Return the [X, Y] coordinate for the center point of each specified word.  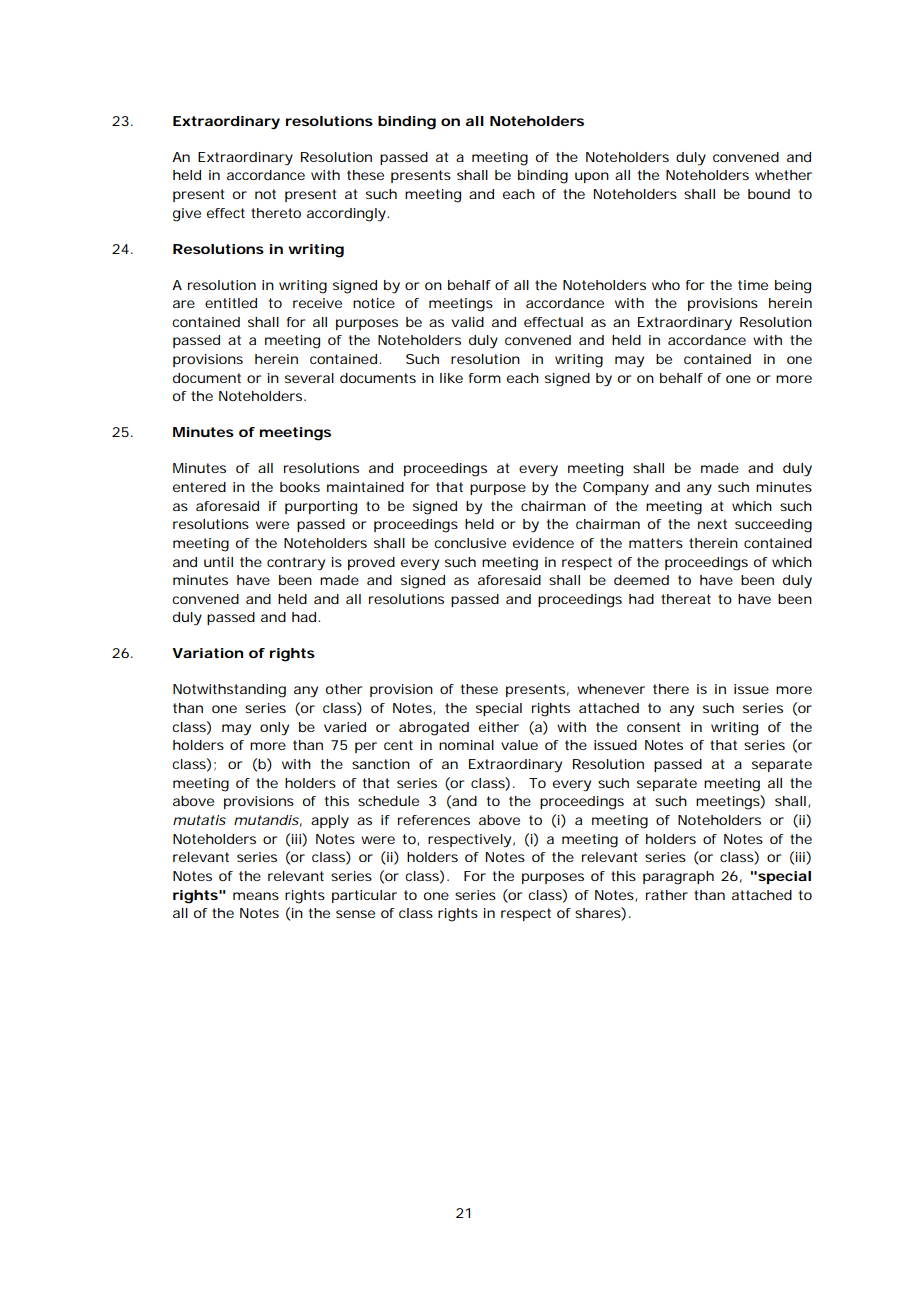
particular [364, 896]
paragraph [678, 878]
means [256, 896]
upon [592, 177]
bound [769, 194]
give [187, 215]
